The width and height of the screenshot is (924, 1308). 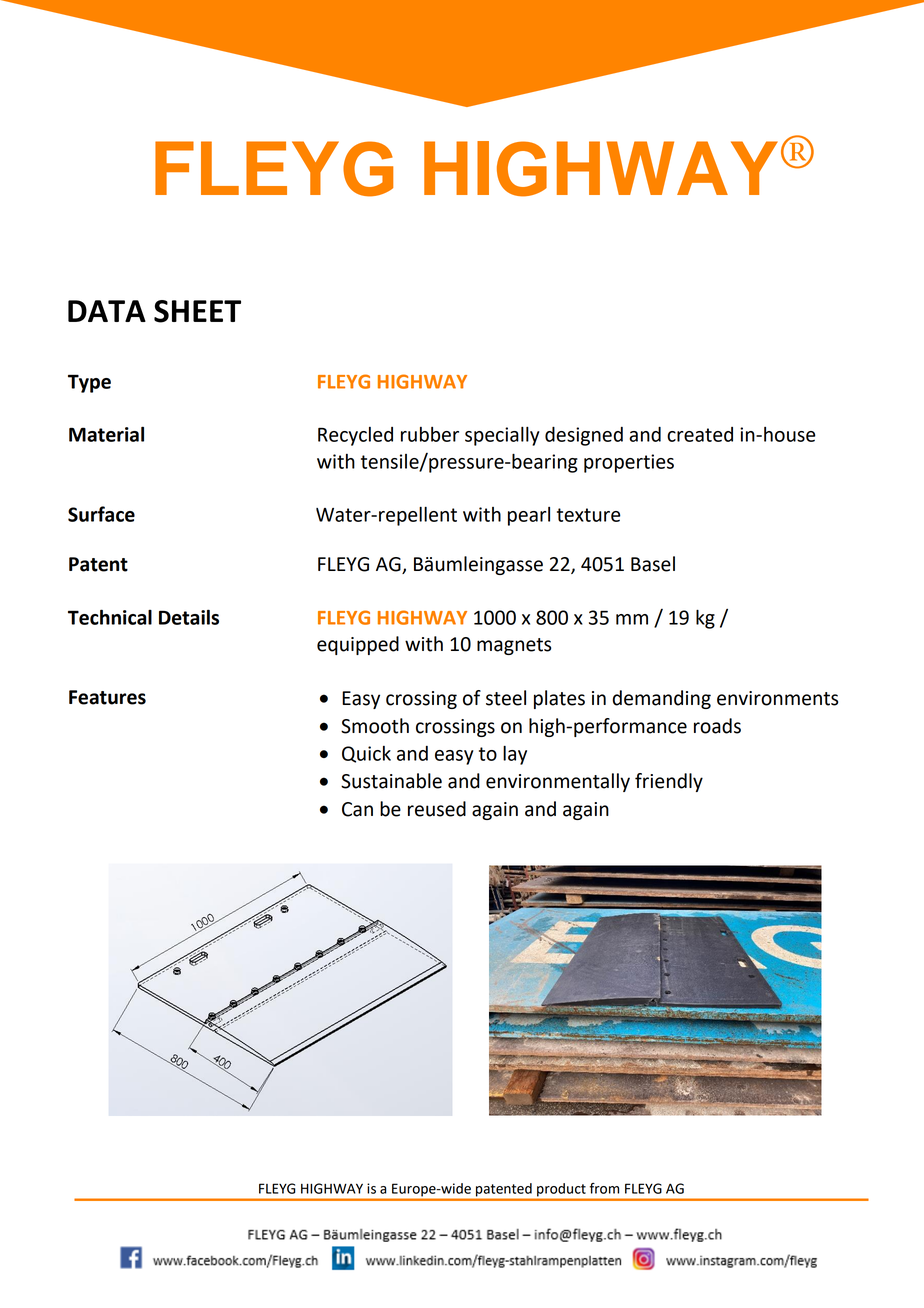 What do you see at coordinates (604, 1188) in the screenshot?
I see `from` at bounding box center [604, 1188].
